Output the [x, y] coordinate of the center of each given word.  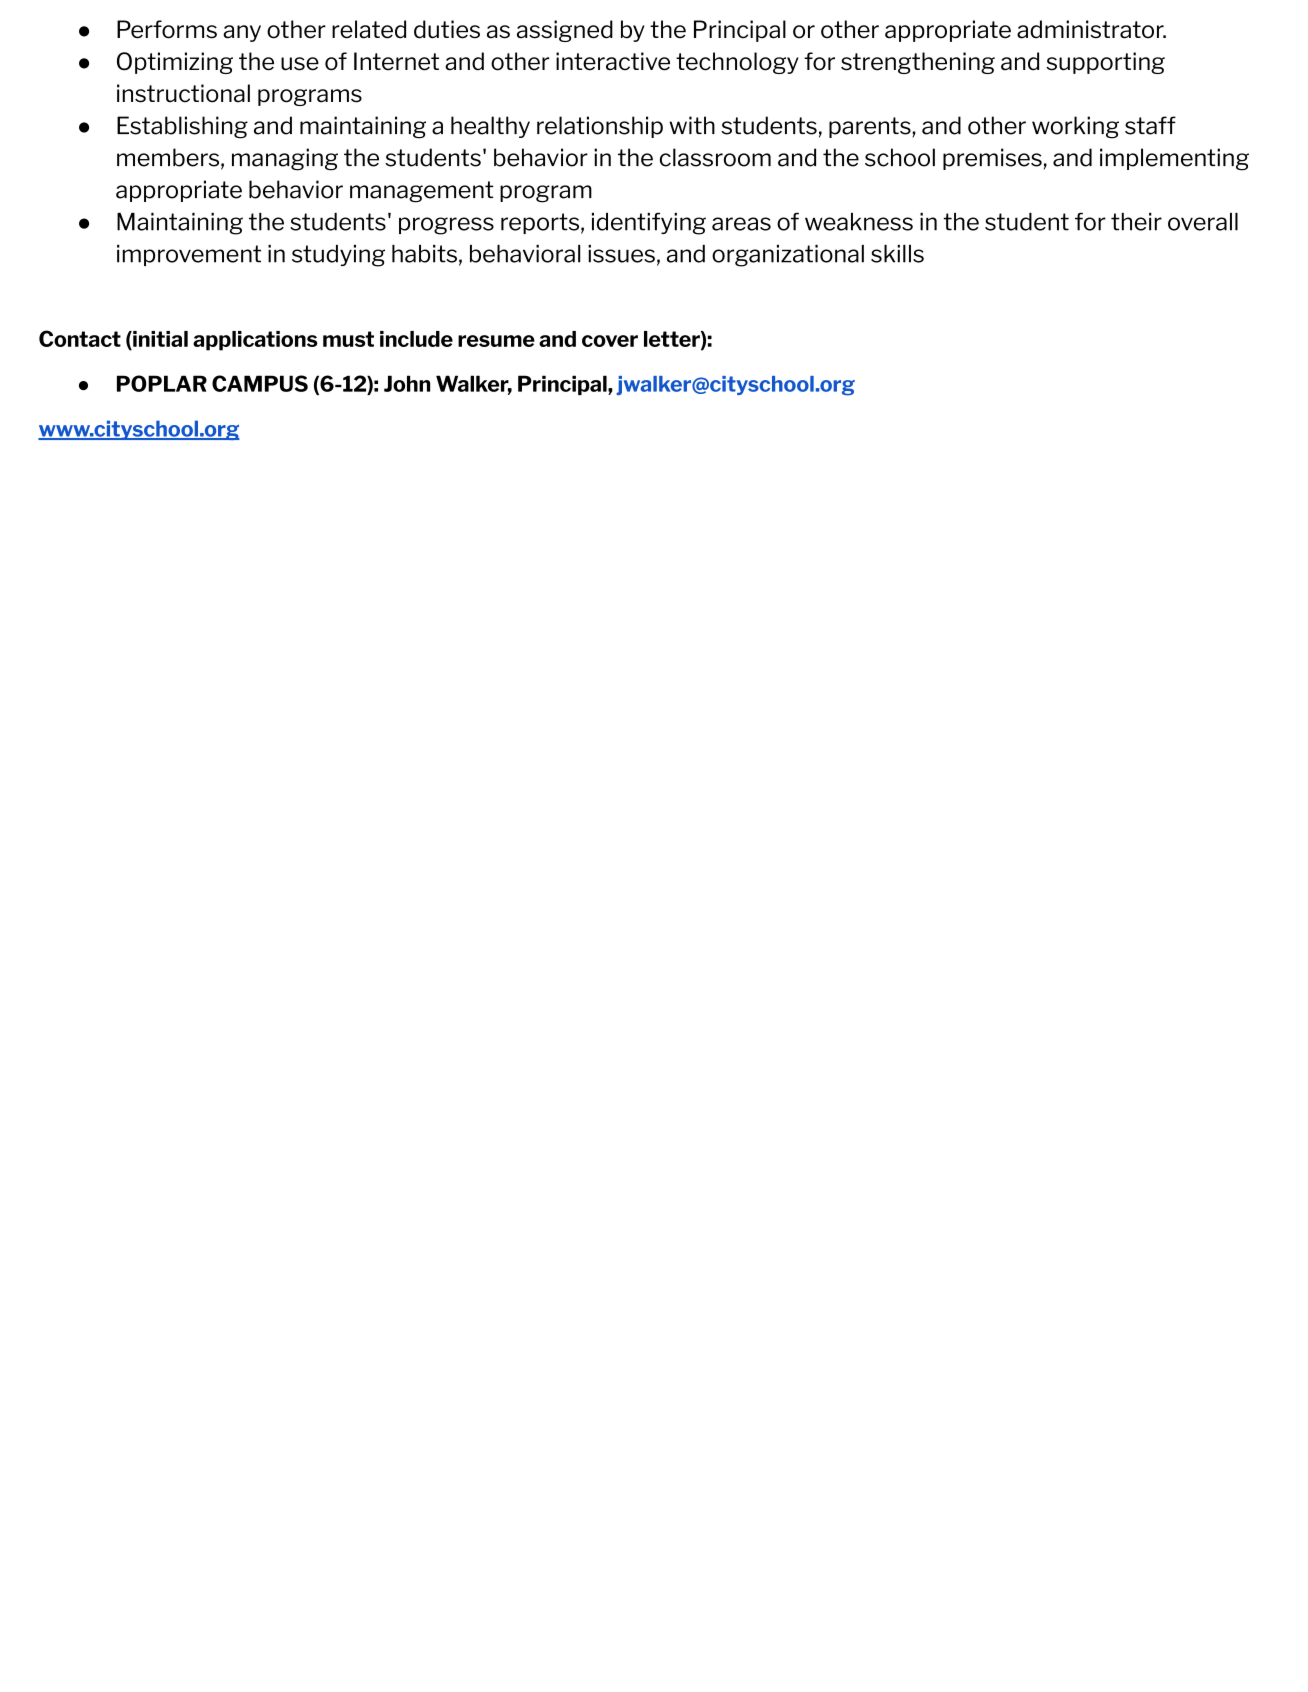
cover [610, 341]
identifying [649, 224]
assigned [565, 31]
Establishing [182, 127]
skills [897, 254]
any [242, 33]
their [1136, 222]
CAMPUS [260, 383]
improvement [189, 255]
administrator [1091, 29]
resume [496, 341]
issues [621, 254]
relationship [600, 127]
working [1075, 127]
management [422, 192]
